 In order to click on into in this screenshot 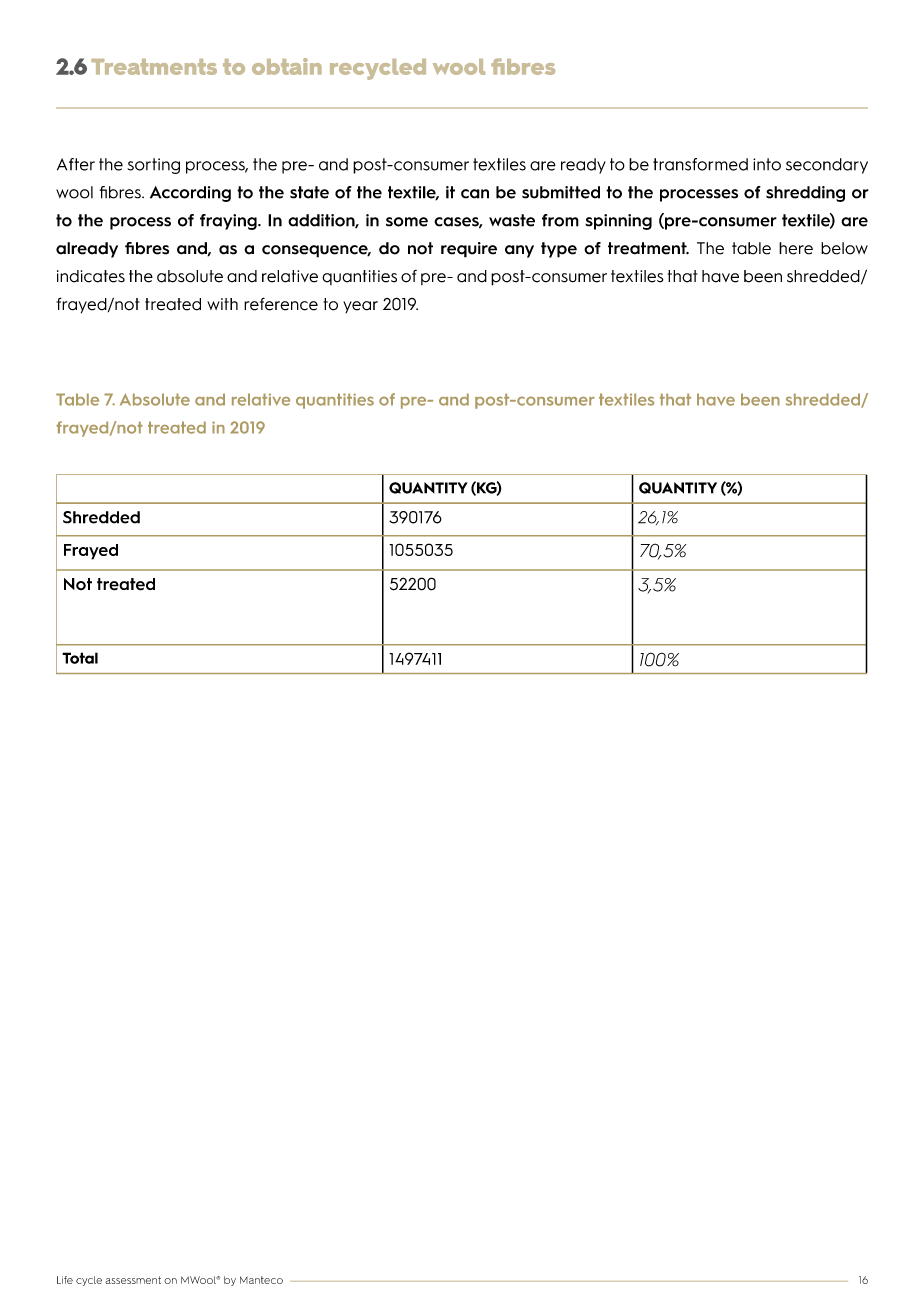, I will do `click(767, 164)`.
